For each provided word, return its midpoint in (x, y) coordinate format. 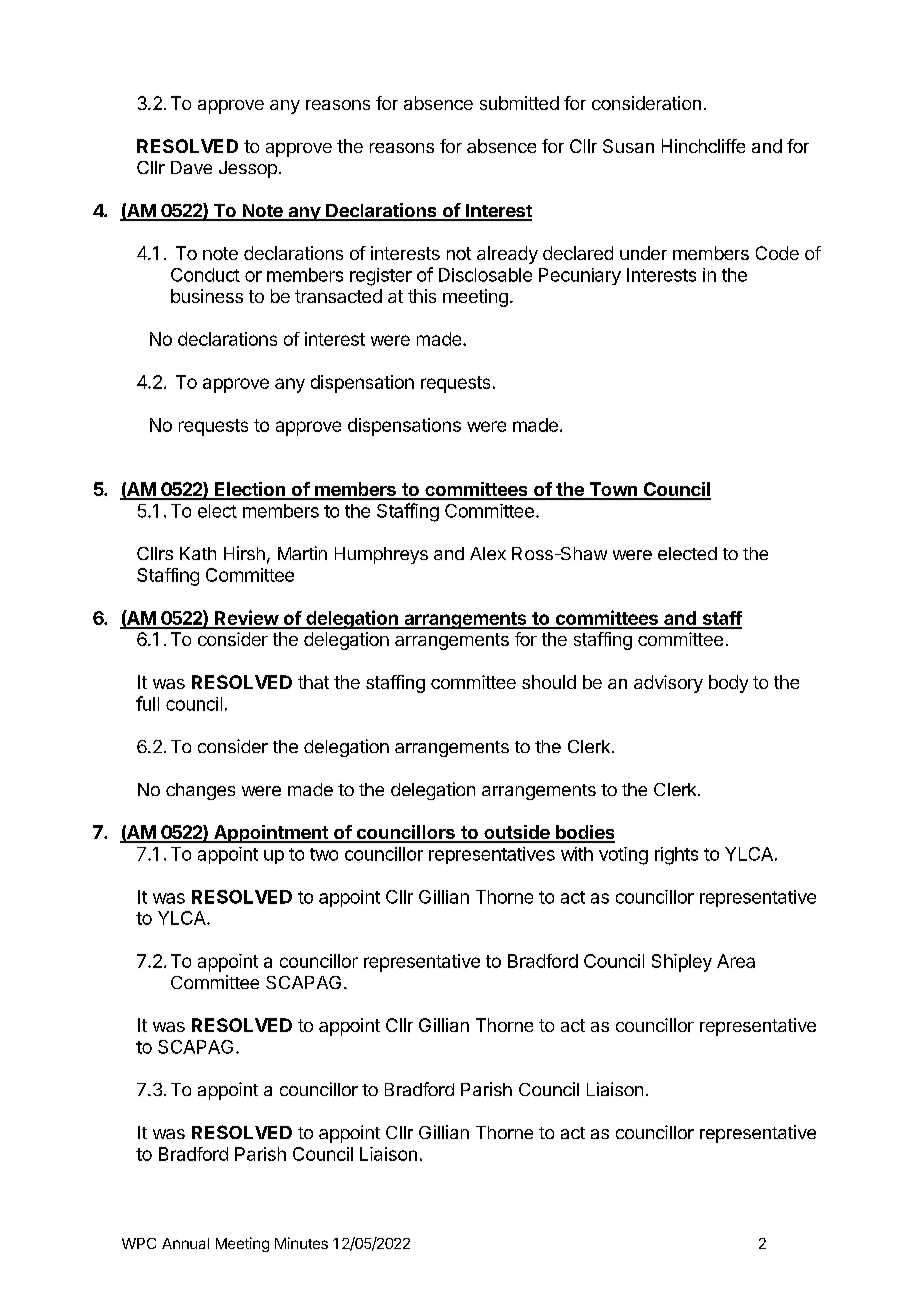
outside (517, 833)
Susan (628, 146)
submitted (519, 103)
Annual (185, 1243)
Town (613, 490)
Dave (191, 167)
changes (200, 791)
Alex (488, 553)
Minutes (301, 1243)
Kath (198, 553)
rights (676, 856)
